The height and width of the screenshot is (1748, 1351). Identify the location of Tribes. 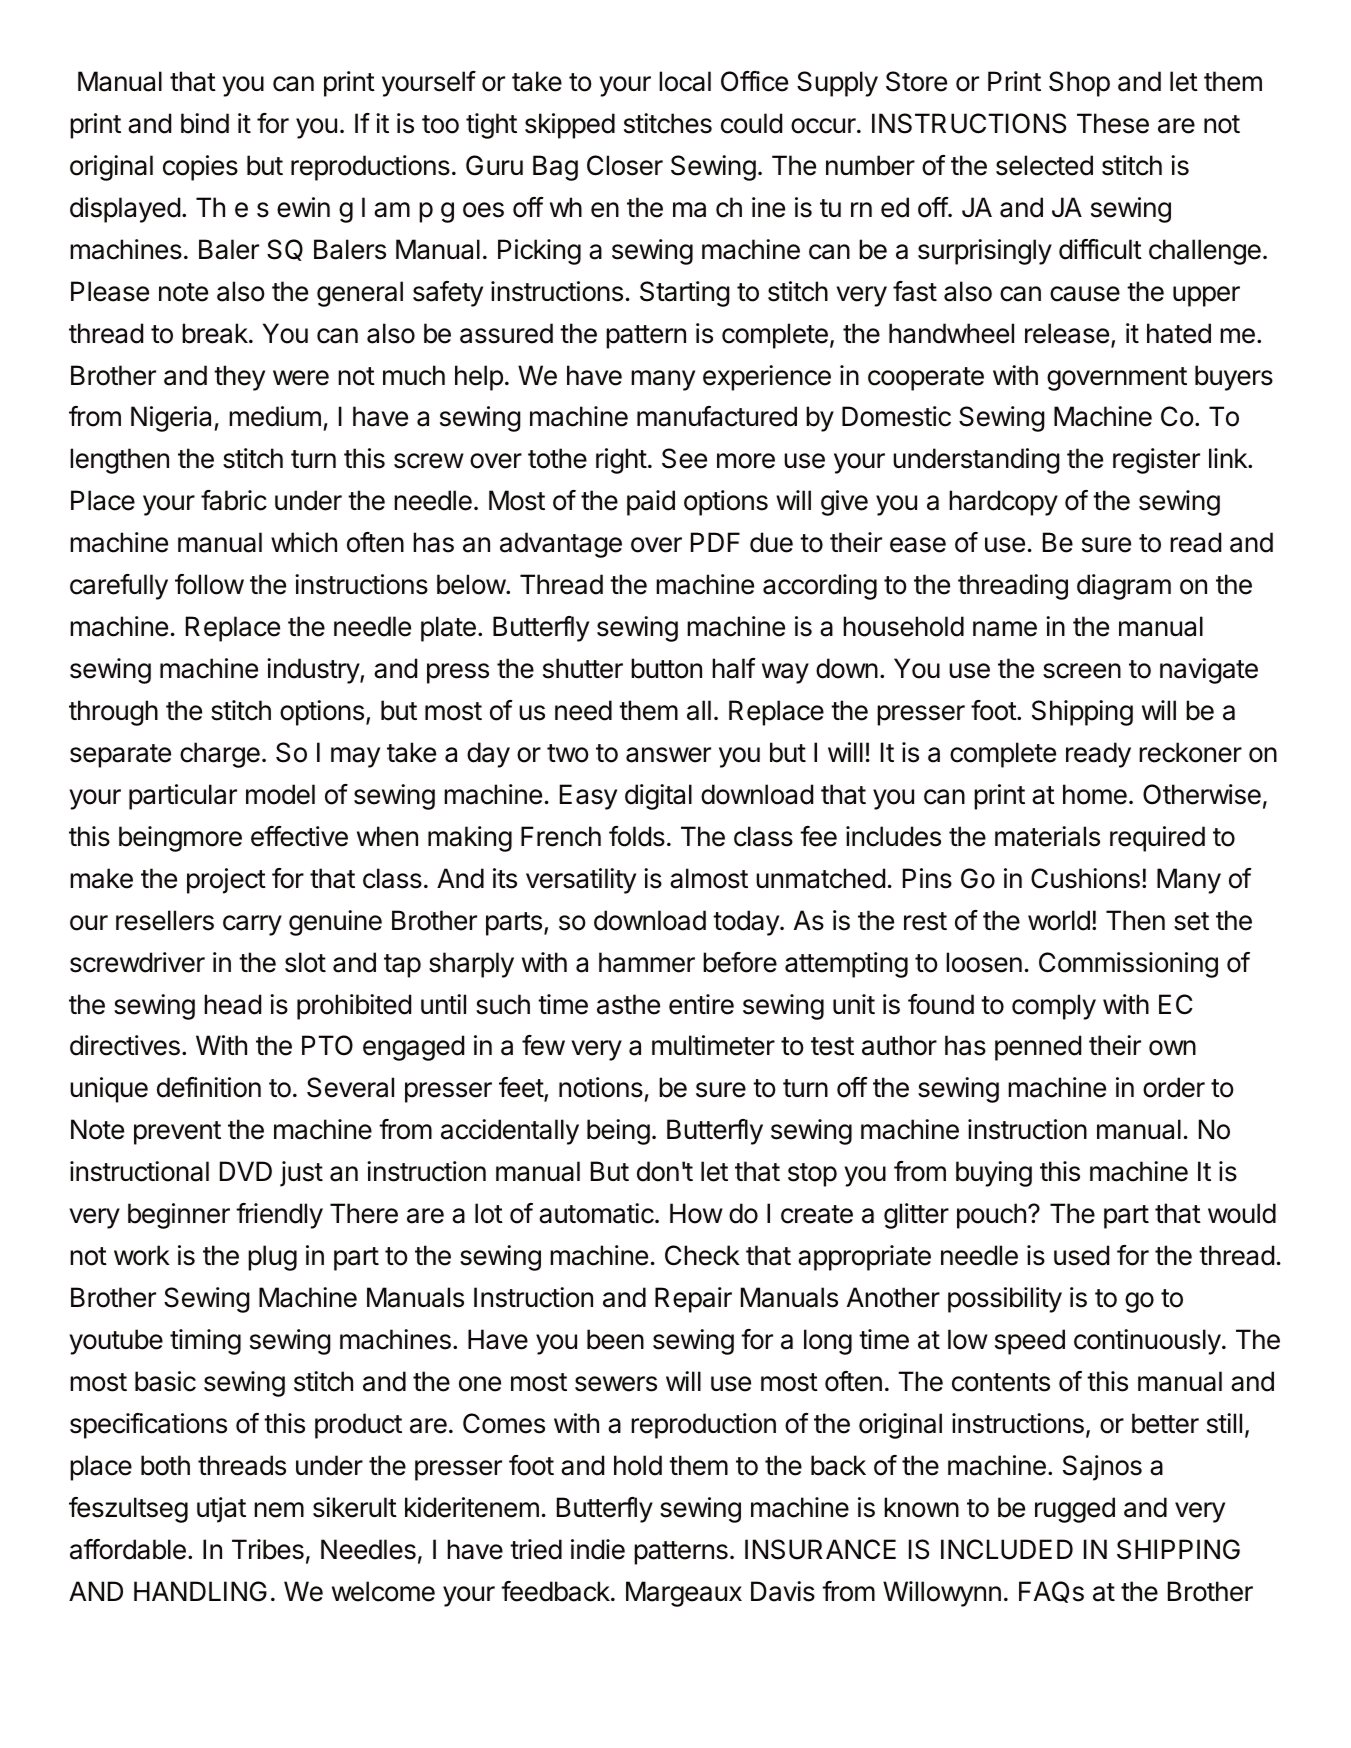
(268, 1549).
